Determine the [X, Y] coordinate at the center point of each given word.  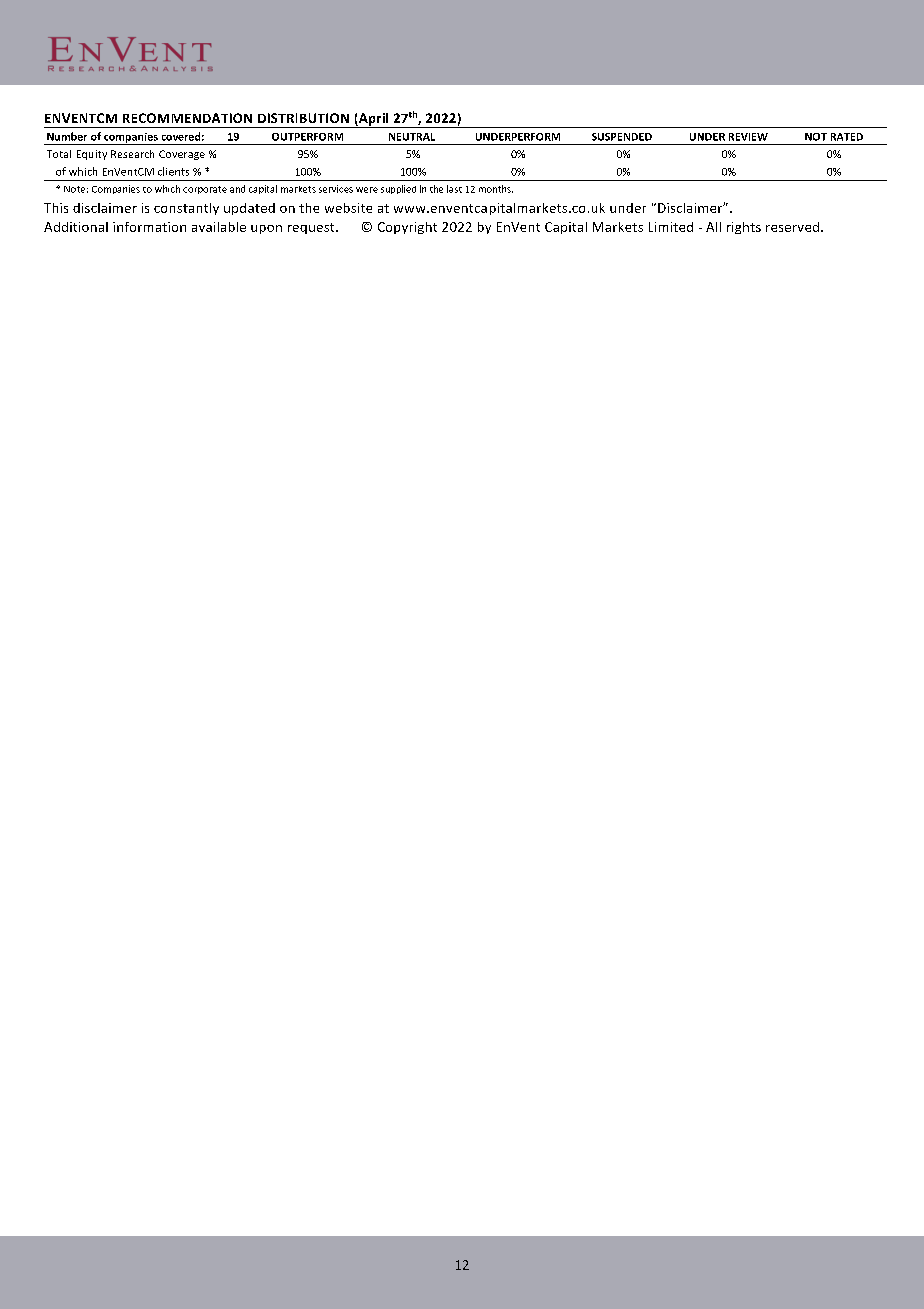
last [454, 189]
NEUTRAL [412, 137]
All [713, 227]
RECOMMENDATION [187, 118]
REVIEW [748, 137]
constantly [186, 209]
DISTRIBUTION [303, 118]
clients [173, 171]
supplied [398, 189]
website [348, 208]
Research [132, 154]
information [149, 227]
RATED [847, 137]
